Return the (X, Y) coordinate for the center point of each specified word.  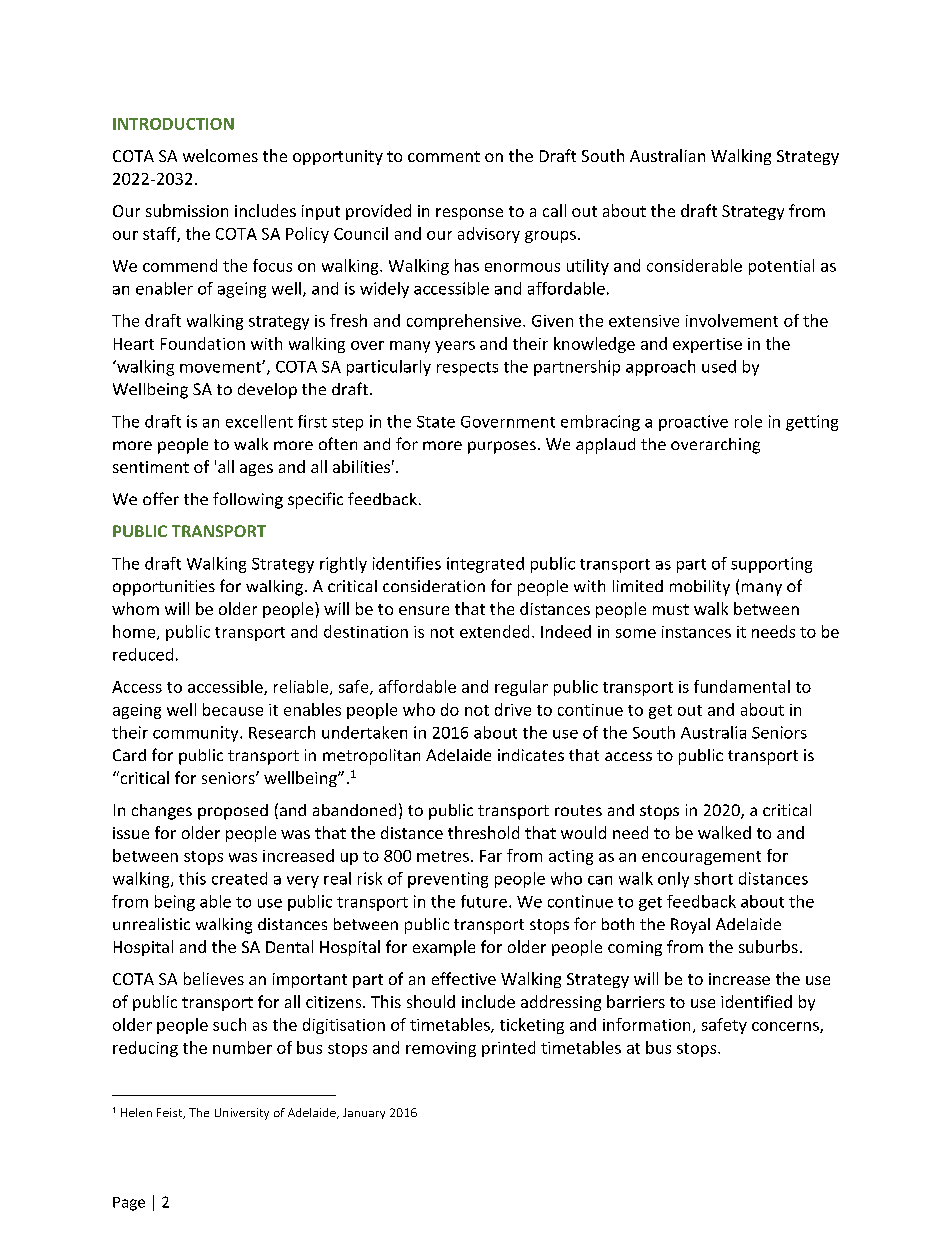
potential (781, 267)
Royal (690, 926)
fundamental (742, 686)
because (233, 709)
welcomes (220, 155)
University (242, 1114)
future (484, 901)
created (239, 878)
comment (444, 156)
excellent (259, 421)
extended (494, 631)
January (364, 1113)
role (748, 421)
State (436, 422)
